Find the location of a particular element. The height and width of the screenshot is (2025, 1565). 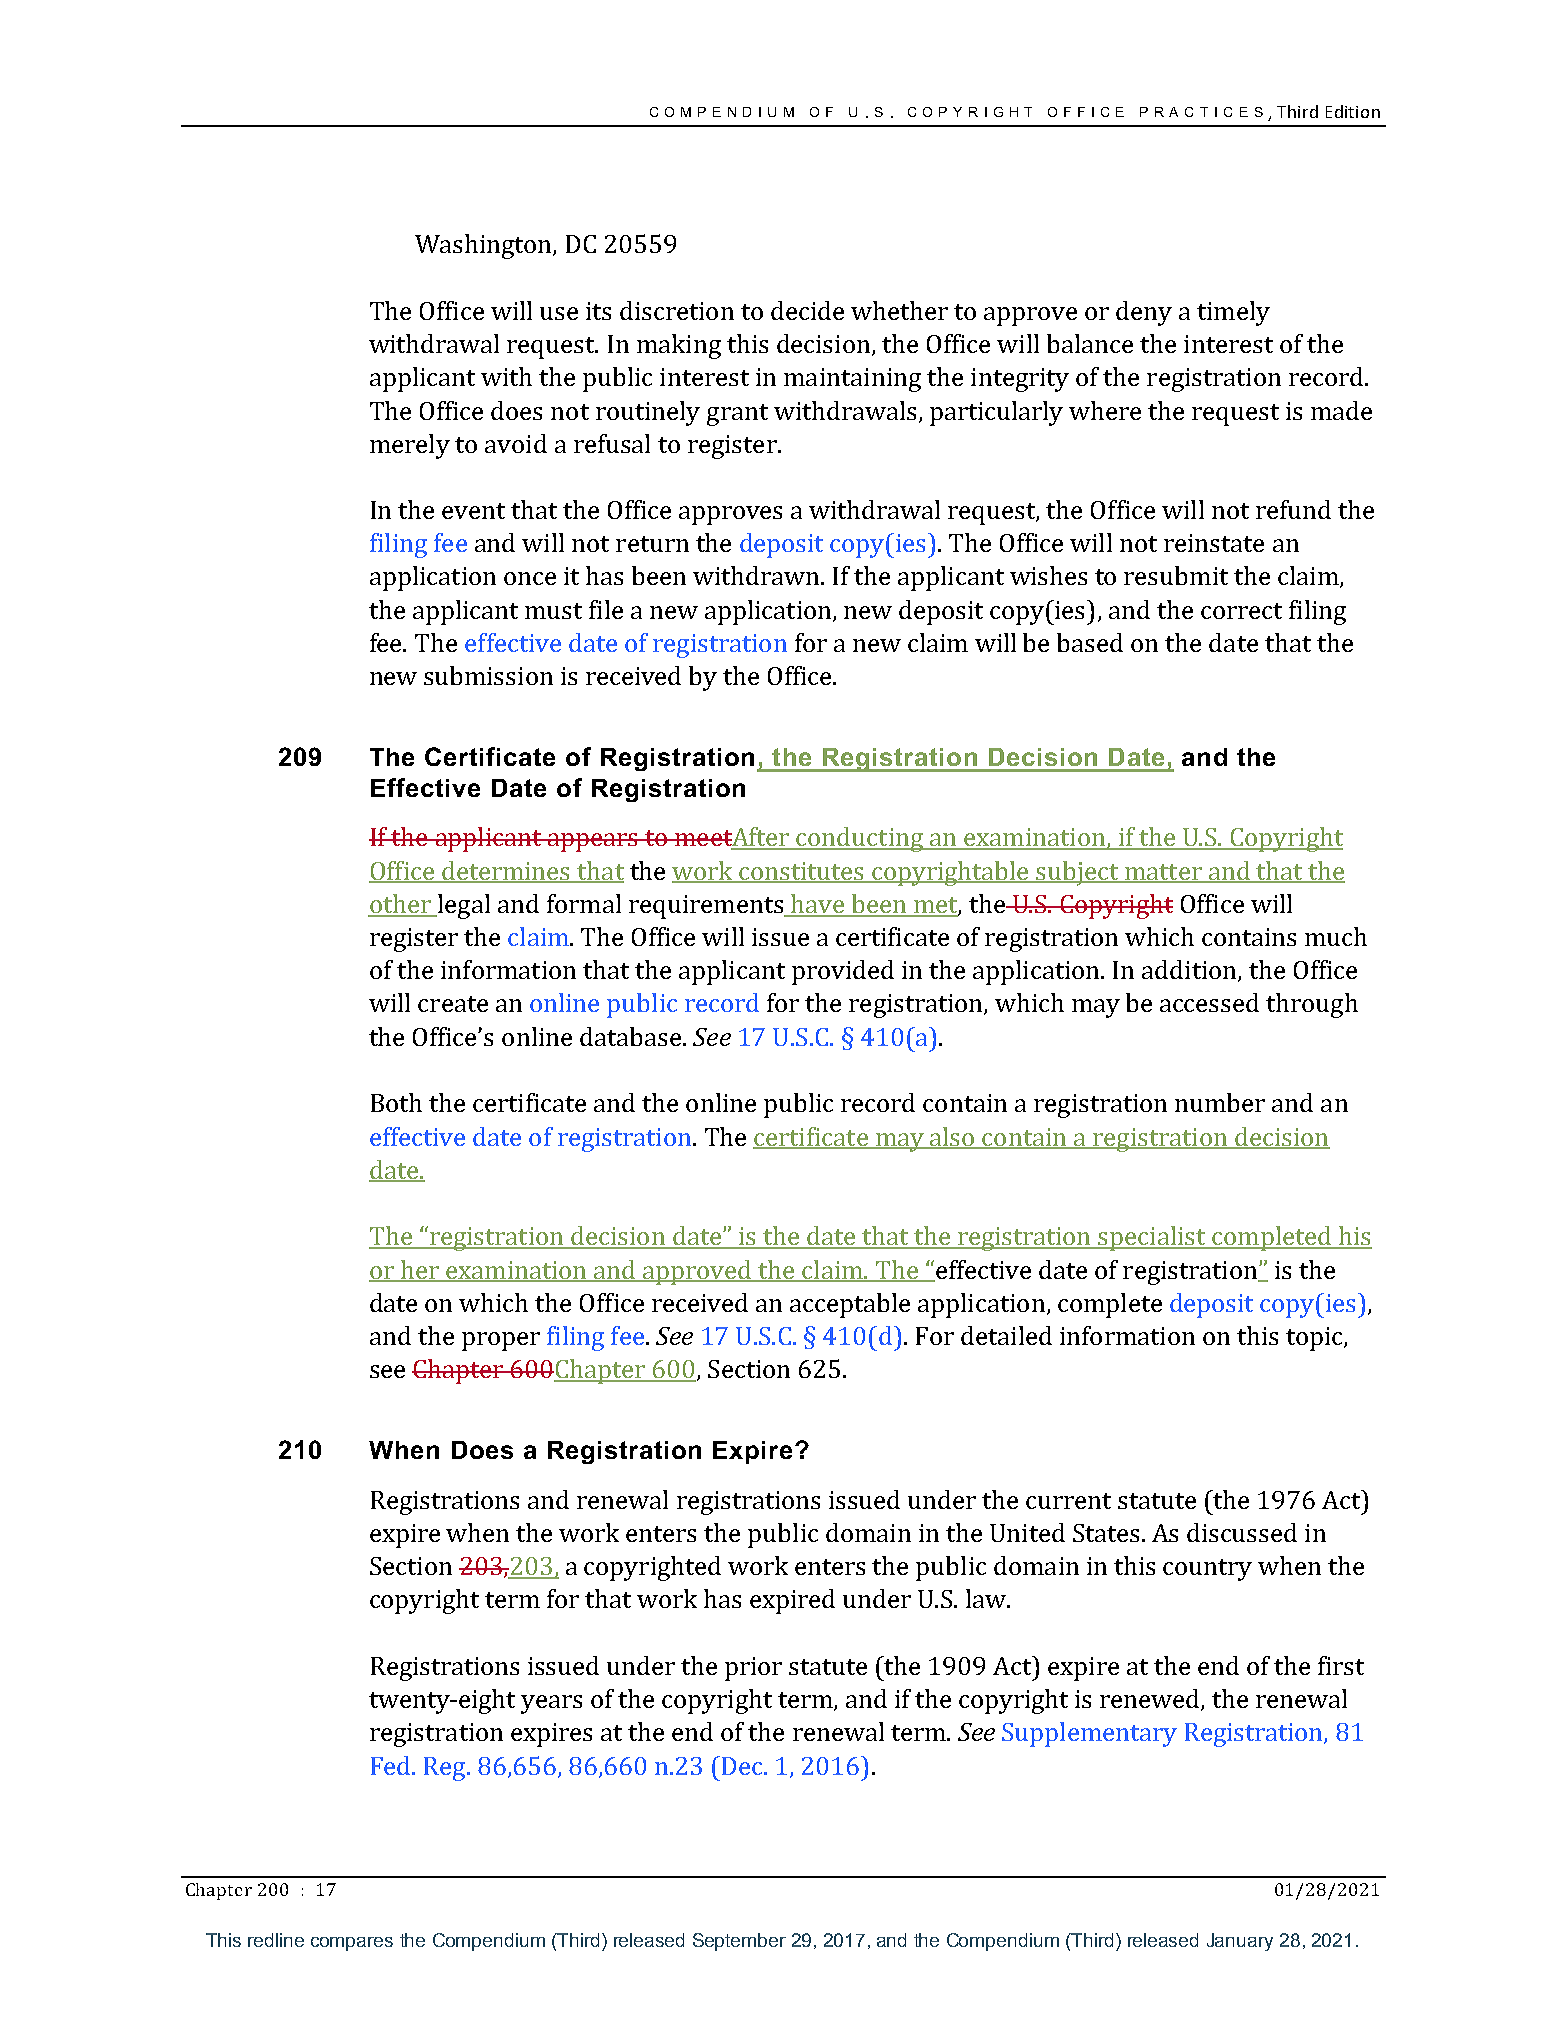

create is located at coordinates (453, 1004).
